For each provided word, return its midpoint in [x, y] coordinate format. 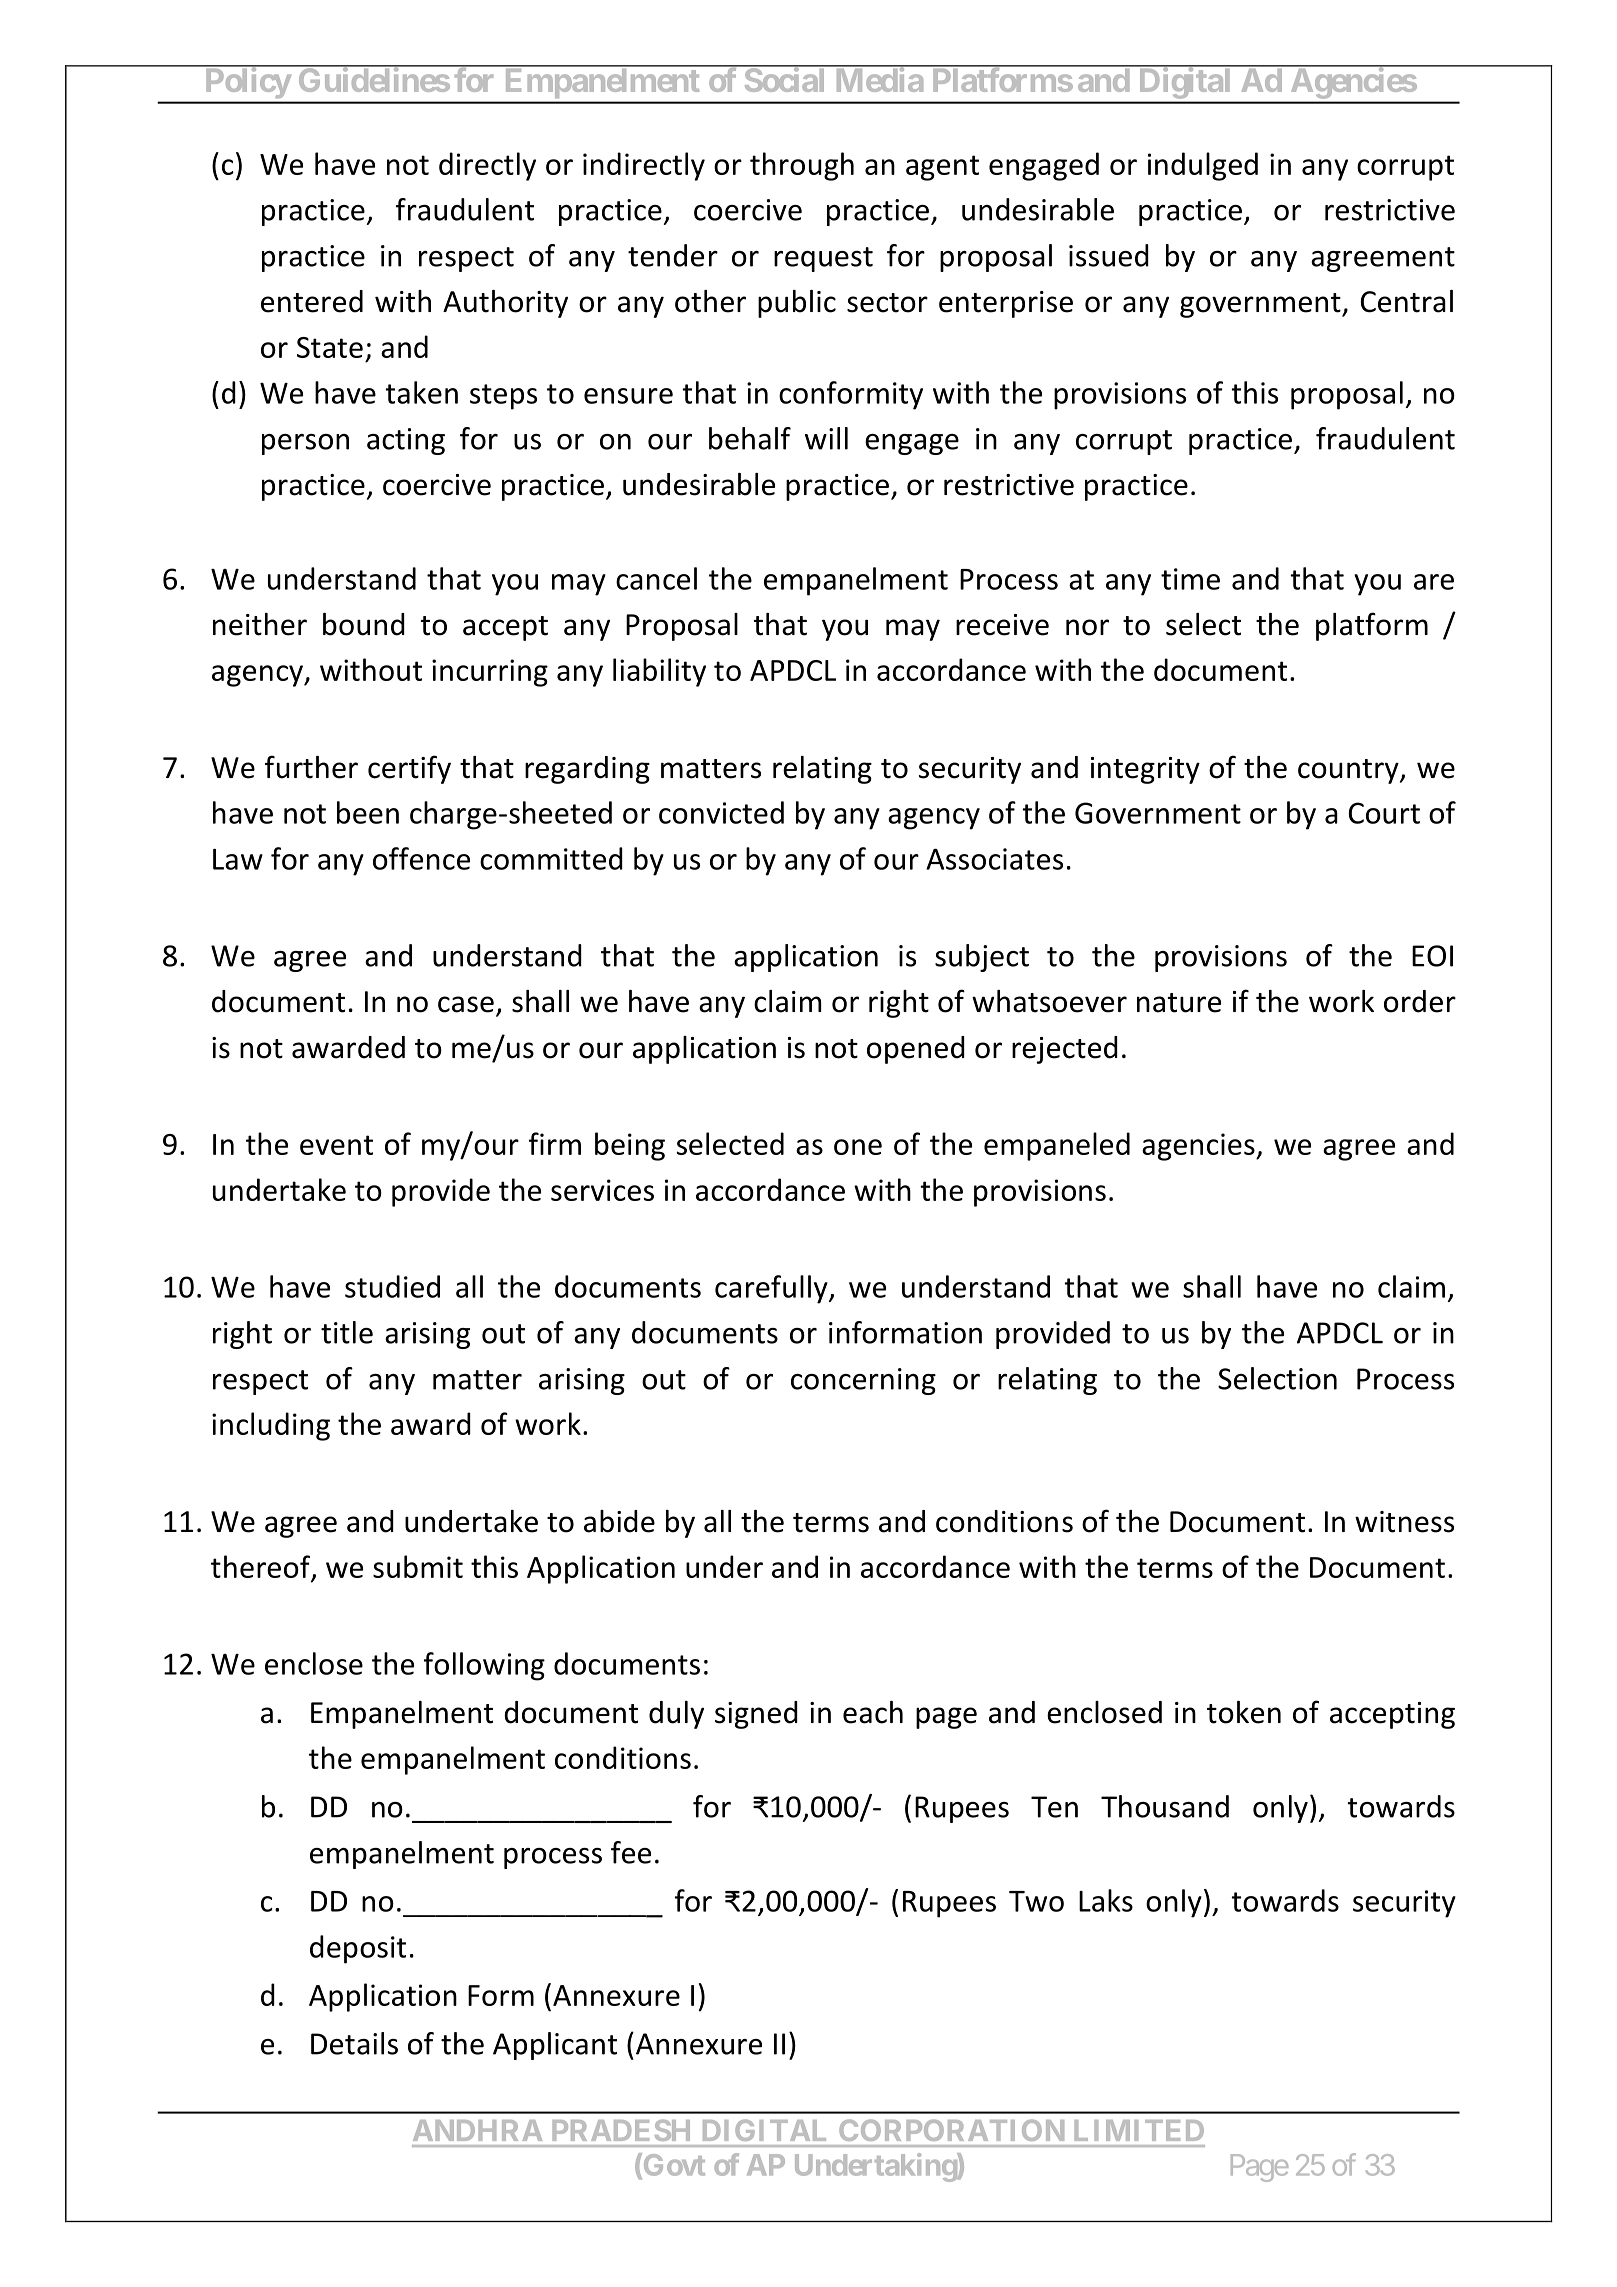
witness [1404, 1522]
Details [354, 2043]
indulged [1203, 166]
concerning [863, 1381]
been [368, 812]
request [823, 259]
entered [312, 301]
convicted [721, 812]
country [1349, 771]
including [271, 1426]
